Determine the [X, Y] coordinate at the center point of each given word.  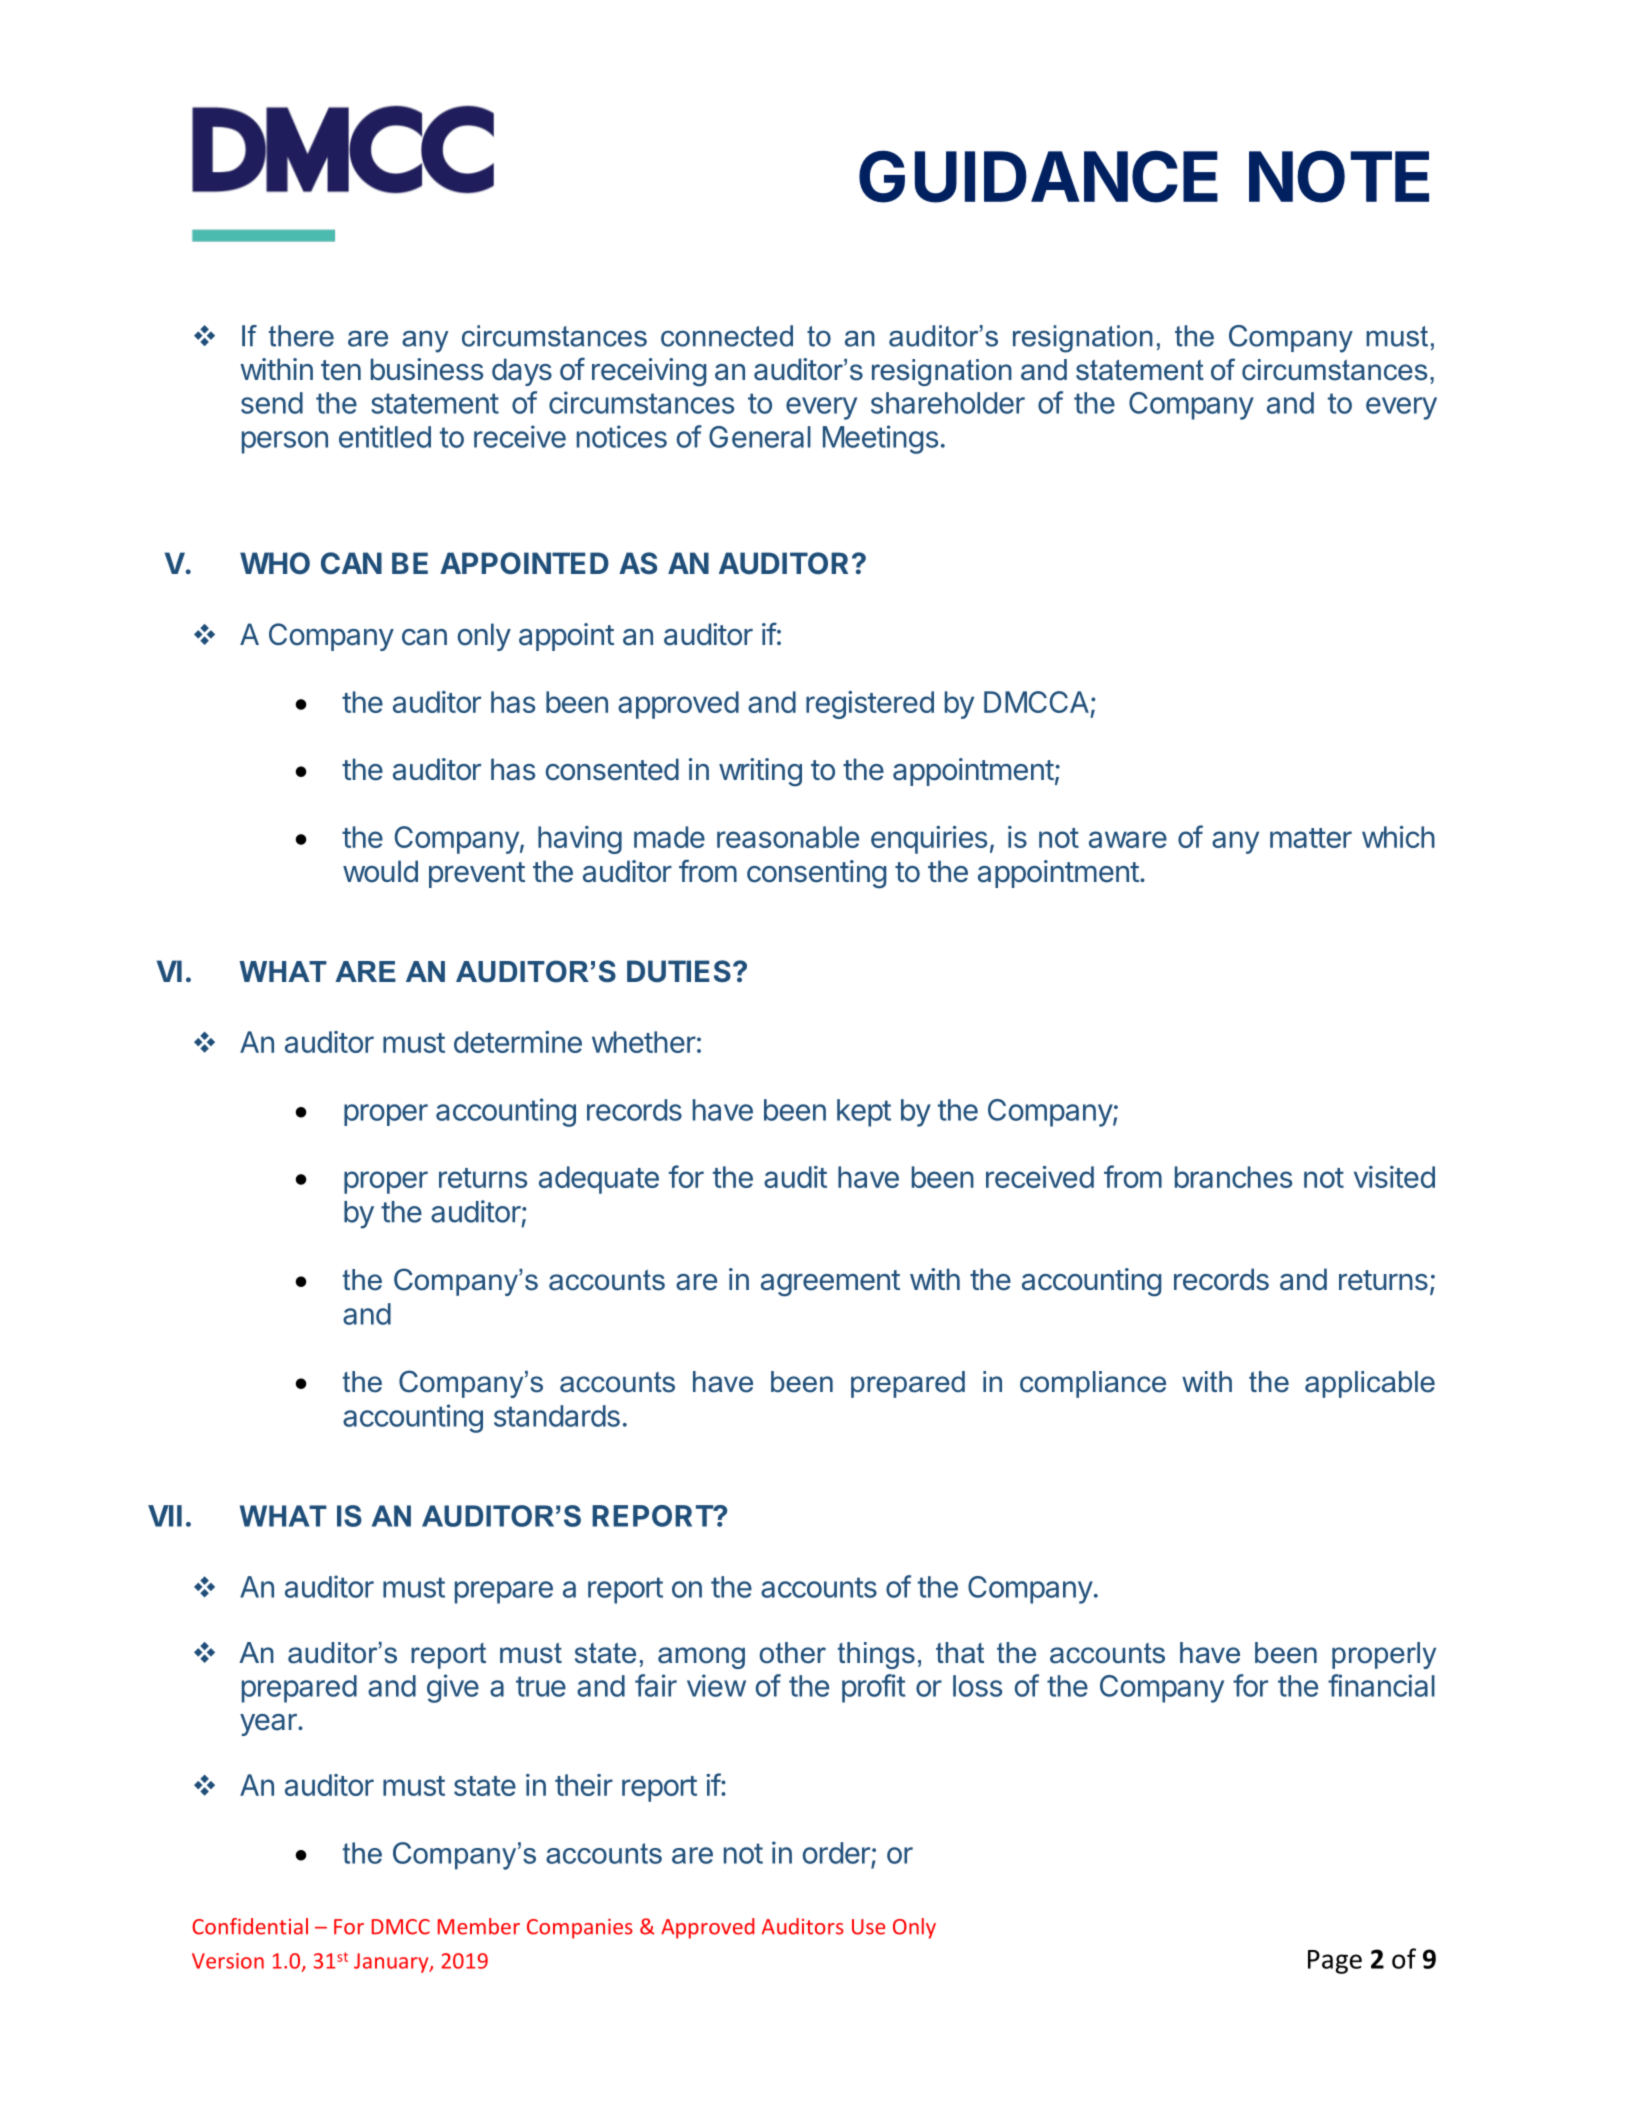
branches [1233, 1177]
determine [518, 1042]
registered [870, 705]
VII [165, 1516]
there [301, 336]
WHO [275, 563]
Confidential [250, 1926]
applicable [1370, 1384]
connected [727, 336]
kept [864, 1113]
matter [1311, 838]
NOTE [1339, 176]
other [793, 1653]
